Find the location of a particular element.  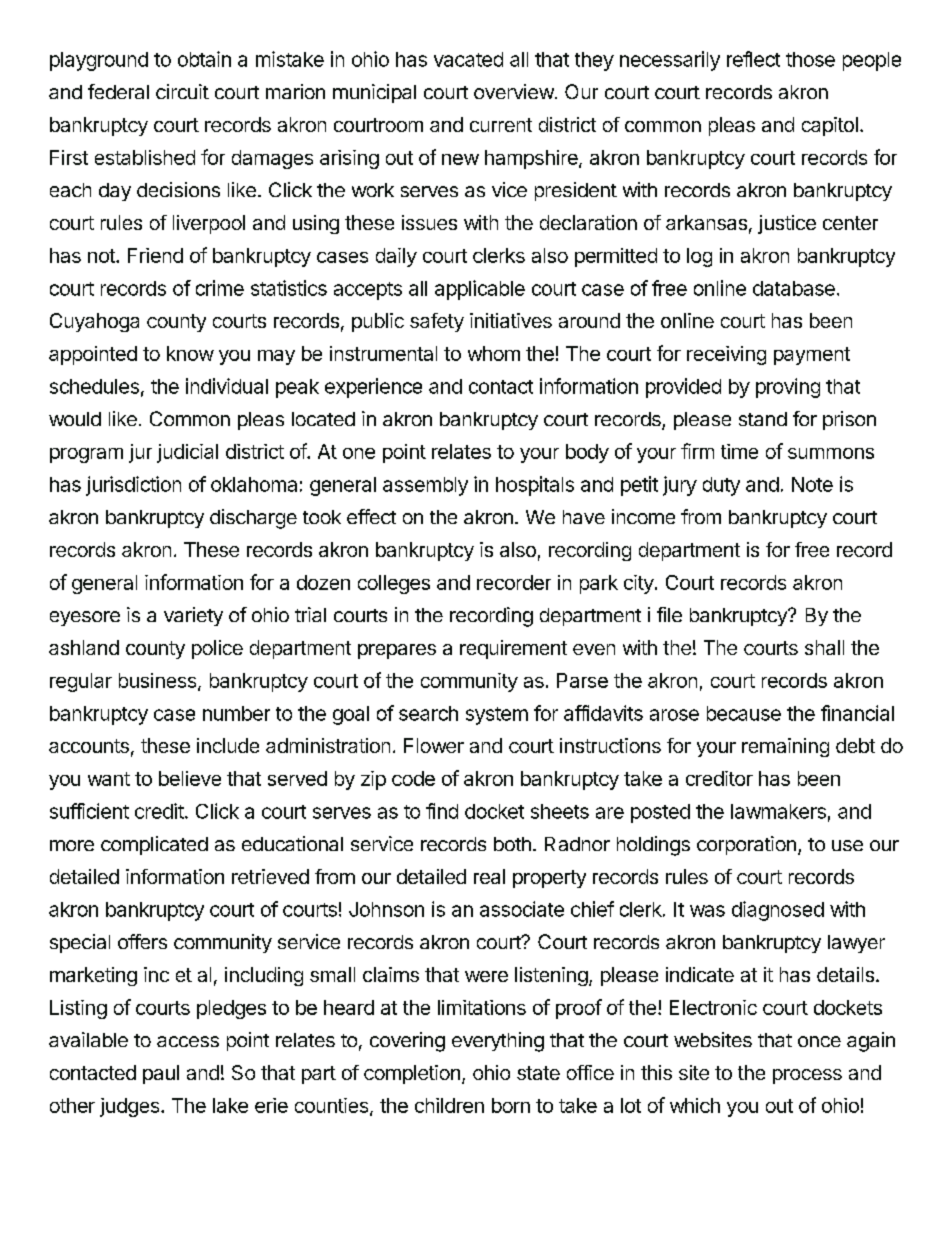

overview is located at coordinates (514, 91).
